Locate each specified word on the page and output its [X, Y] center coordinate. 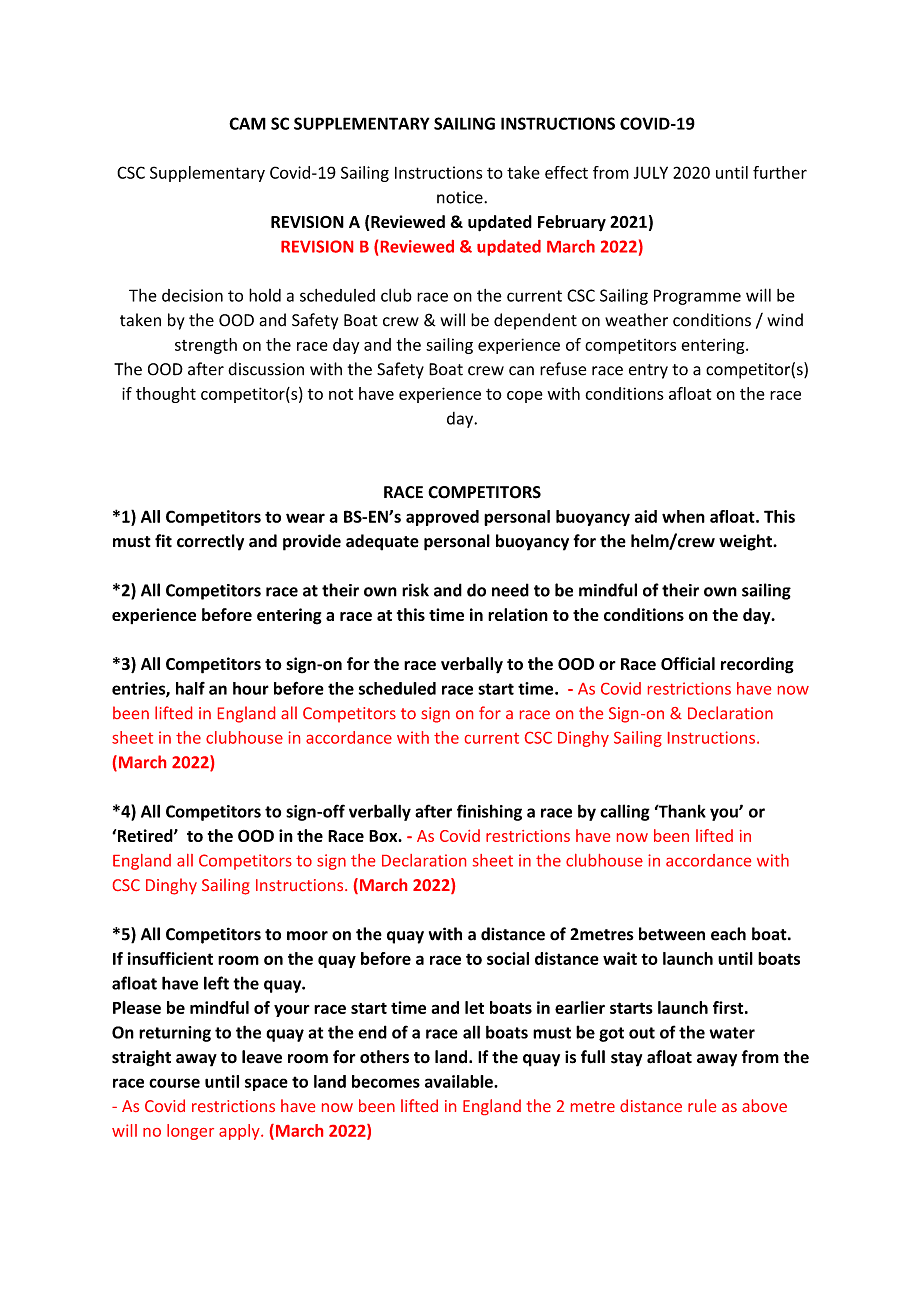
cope [525, 397]
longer [190, 1132]
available [460, 1081]
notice [461, 197]
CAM [247, 123]
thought [166, 395]
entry [648, 371]
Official [688, 663]
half [190, 688]
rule [702, 1105]
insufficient [170, 958]
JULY [651, 172]
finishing [489, 812]
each [728, 934]
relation [518, 614]
